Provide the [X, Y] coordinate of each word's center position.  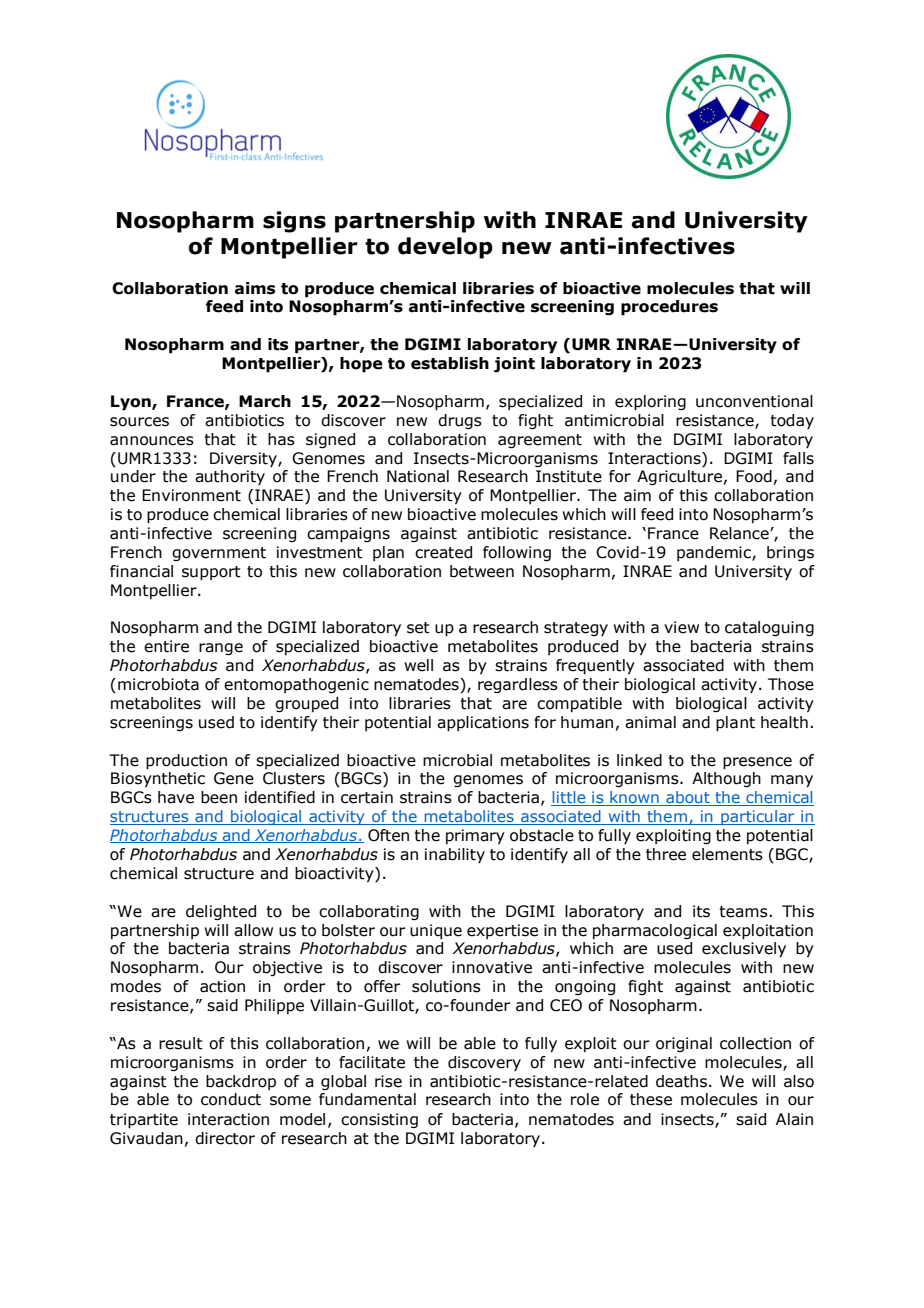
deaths [681, 1081]
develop [445, 248]
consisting [379, 1120]
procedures [669, 308]
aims [255, 288]
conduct [231, 1099]
